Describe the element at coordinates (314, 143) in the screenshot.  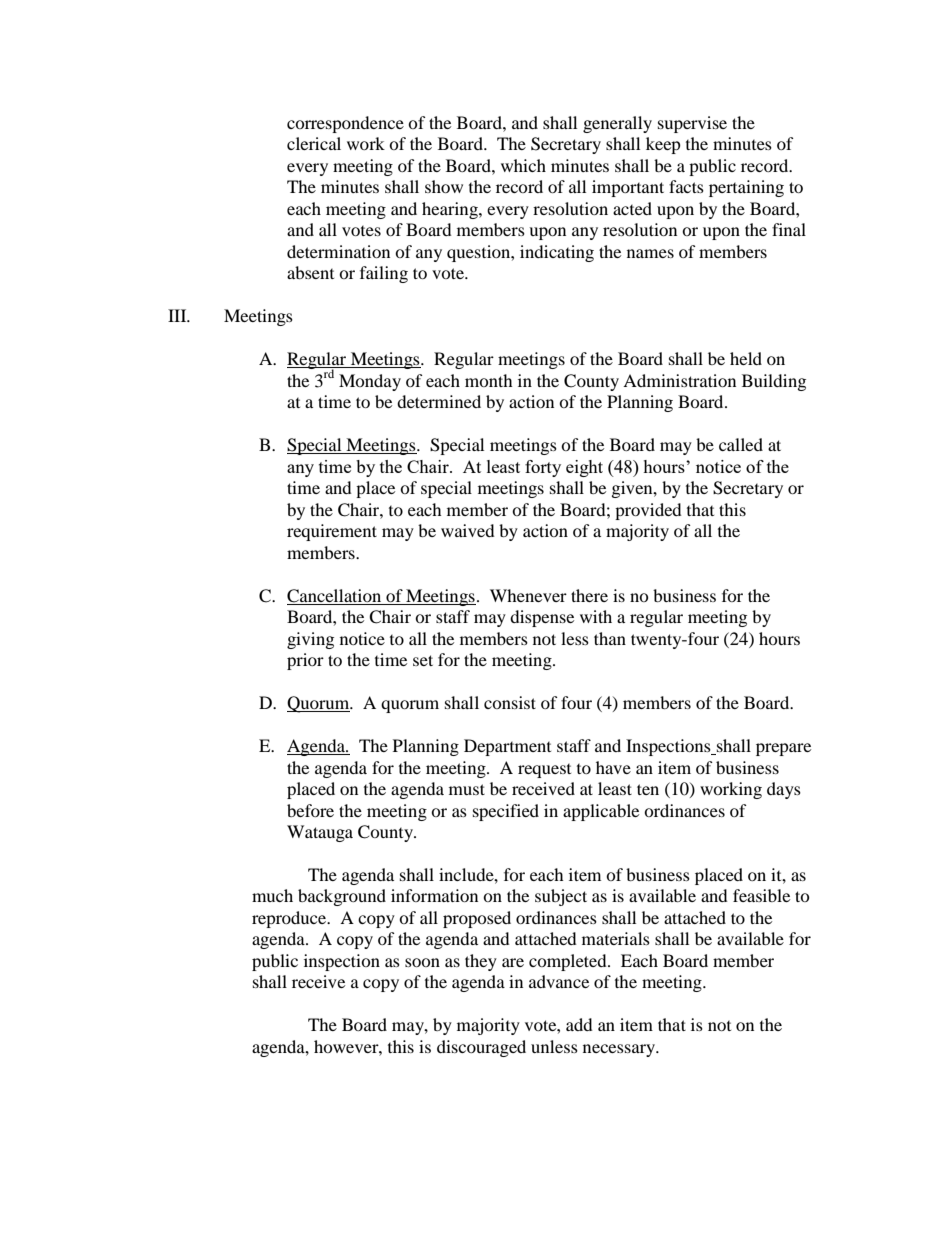
I see `clerical` at that location.
